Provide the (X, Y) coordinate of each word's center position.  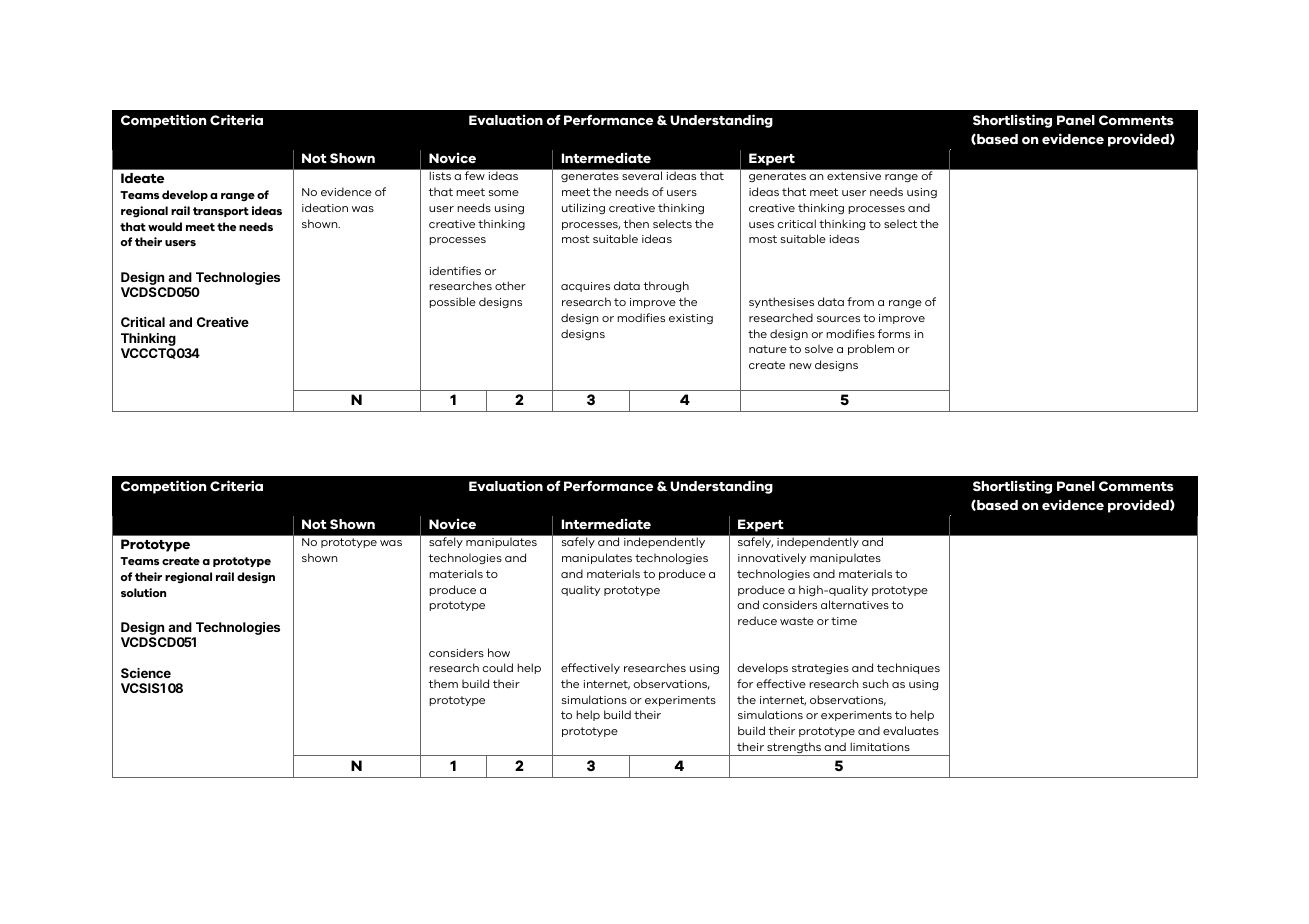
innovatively (772, 558)
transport (221, 212)
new (800, 366)
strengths (794, 749)
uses (761, 225)
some (504, 193)
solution (143, 592)
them (443, 683)
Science (146, 673)
